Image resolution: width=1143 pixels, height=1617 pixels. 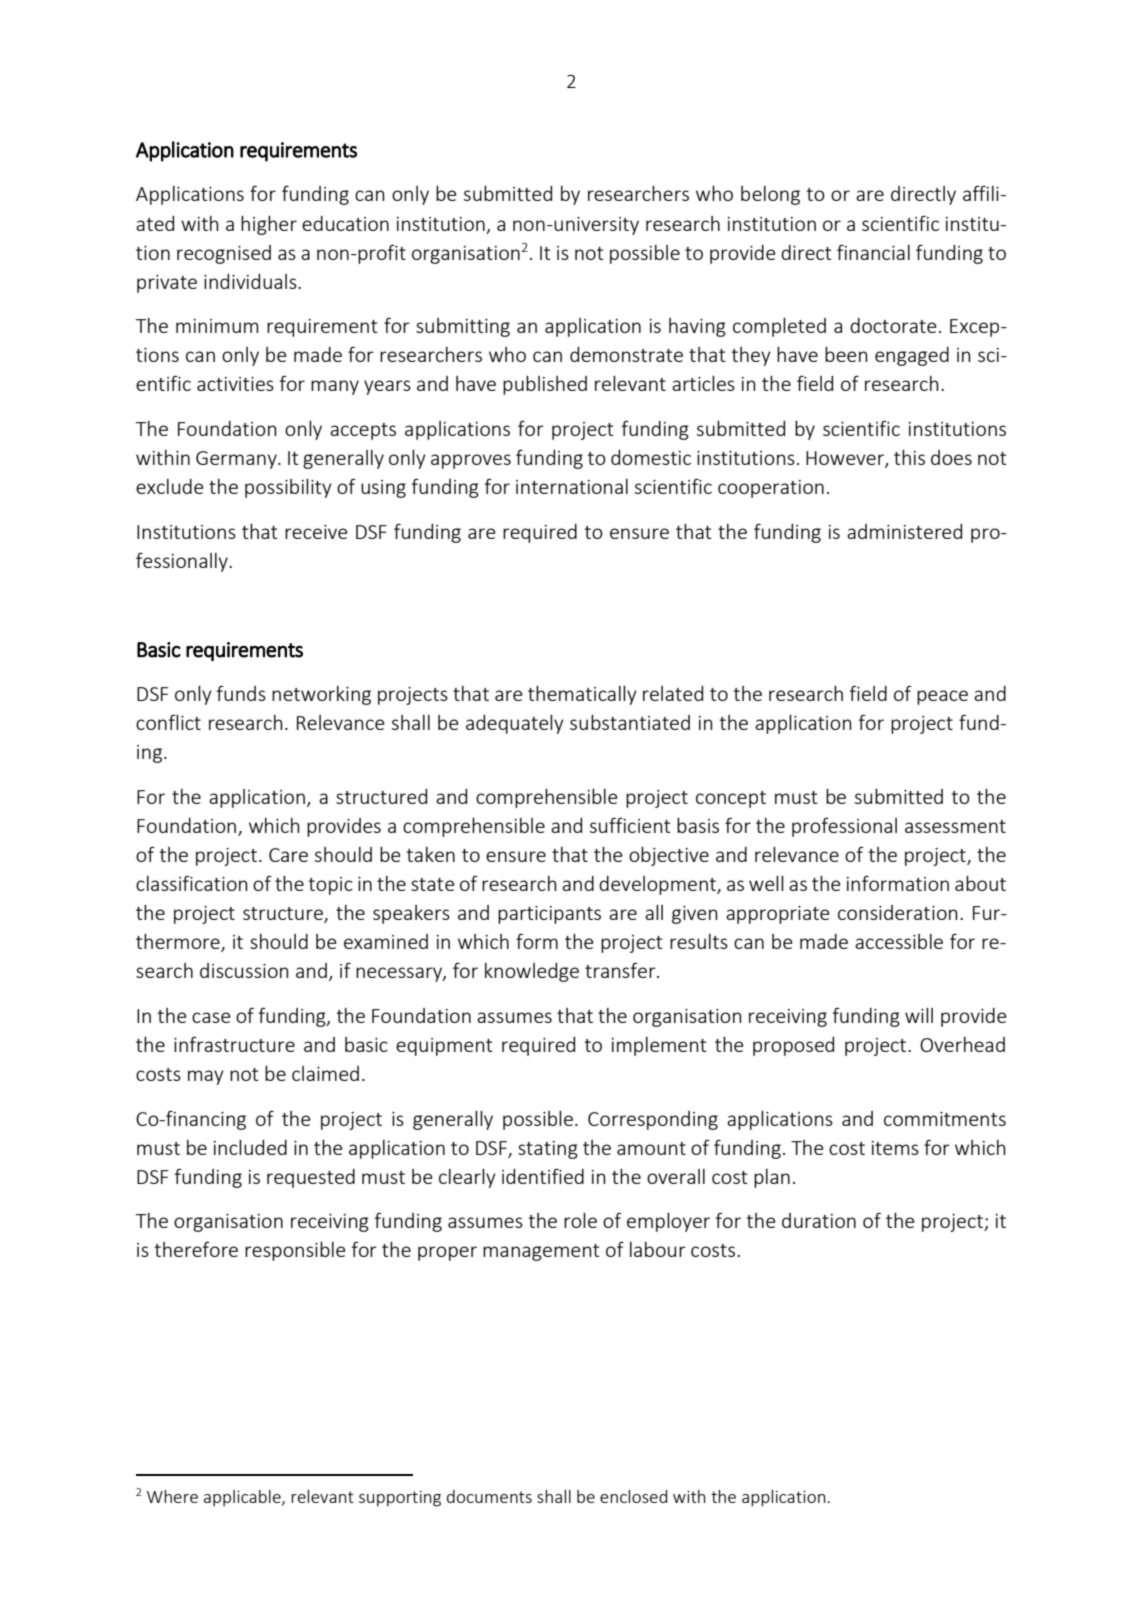 I want to click on professional, so click(x=844, y=827).
